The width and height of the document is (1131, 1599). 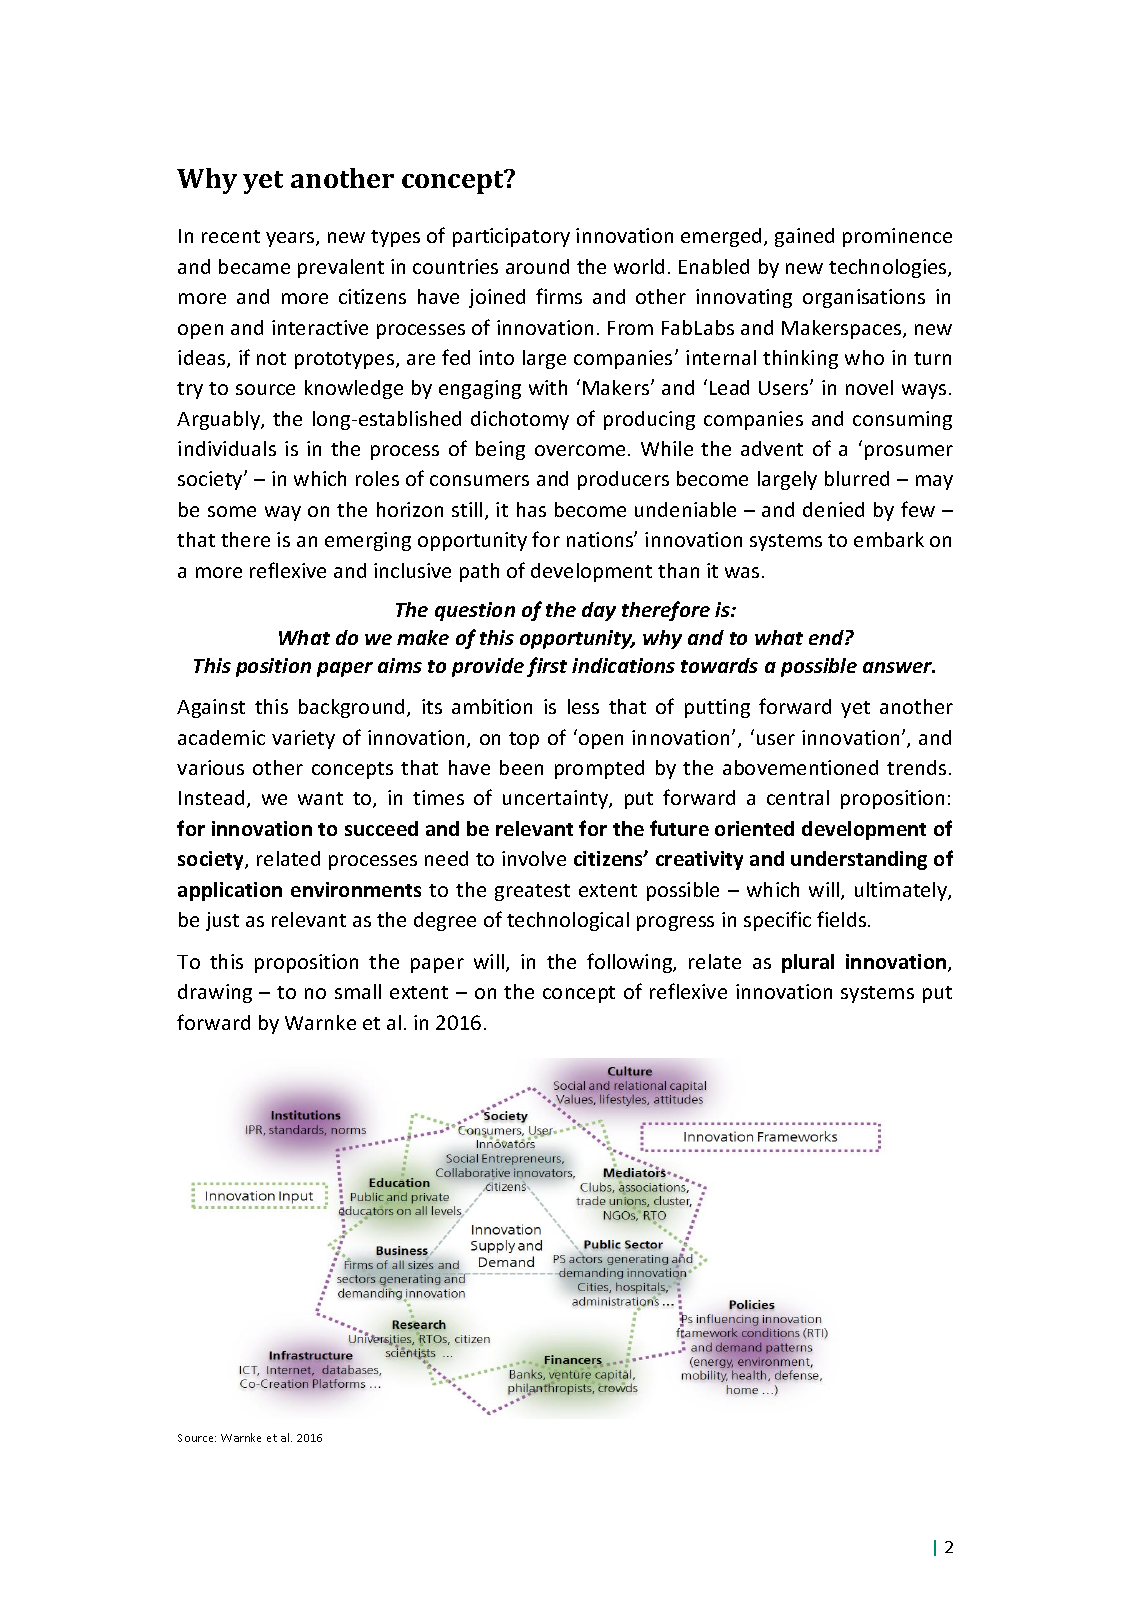 What do you see at coordinates (599, 611) in the document?
I see `day` at bounding box center [599, 611].
